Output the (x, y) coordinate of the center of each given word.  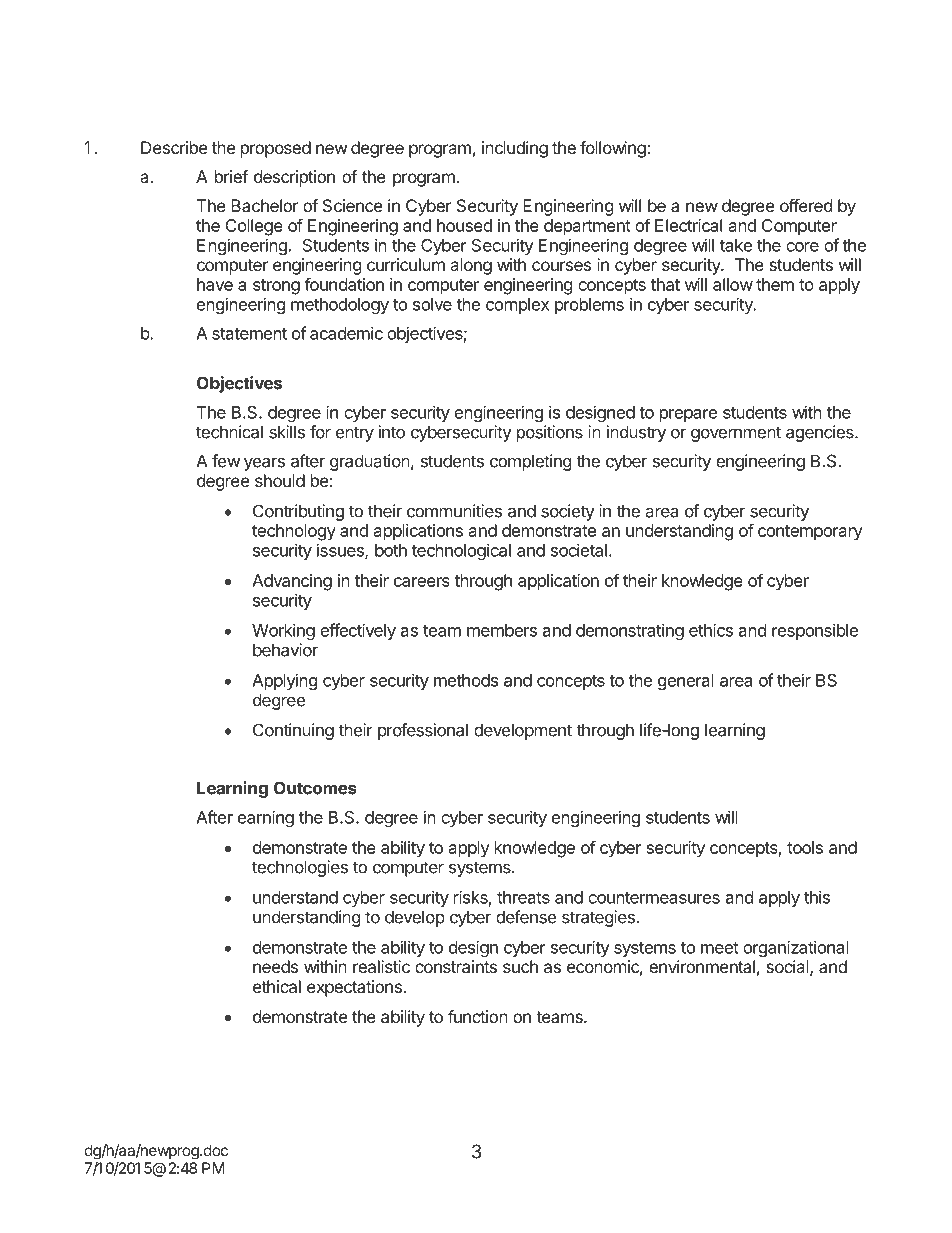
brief (231, 176)
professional (423, 731)
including (515, 149)
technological (461, 551)
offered (806, 205)
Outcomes (315, 788)
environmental (702, 966)
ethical (277, 986)
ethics (711, 630)
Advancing (292, 582)
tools (805, 847)
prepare (688, 415)
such (520, 966)
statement (249, 334)
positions (550, 433)
